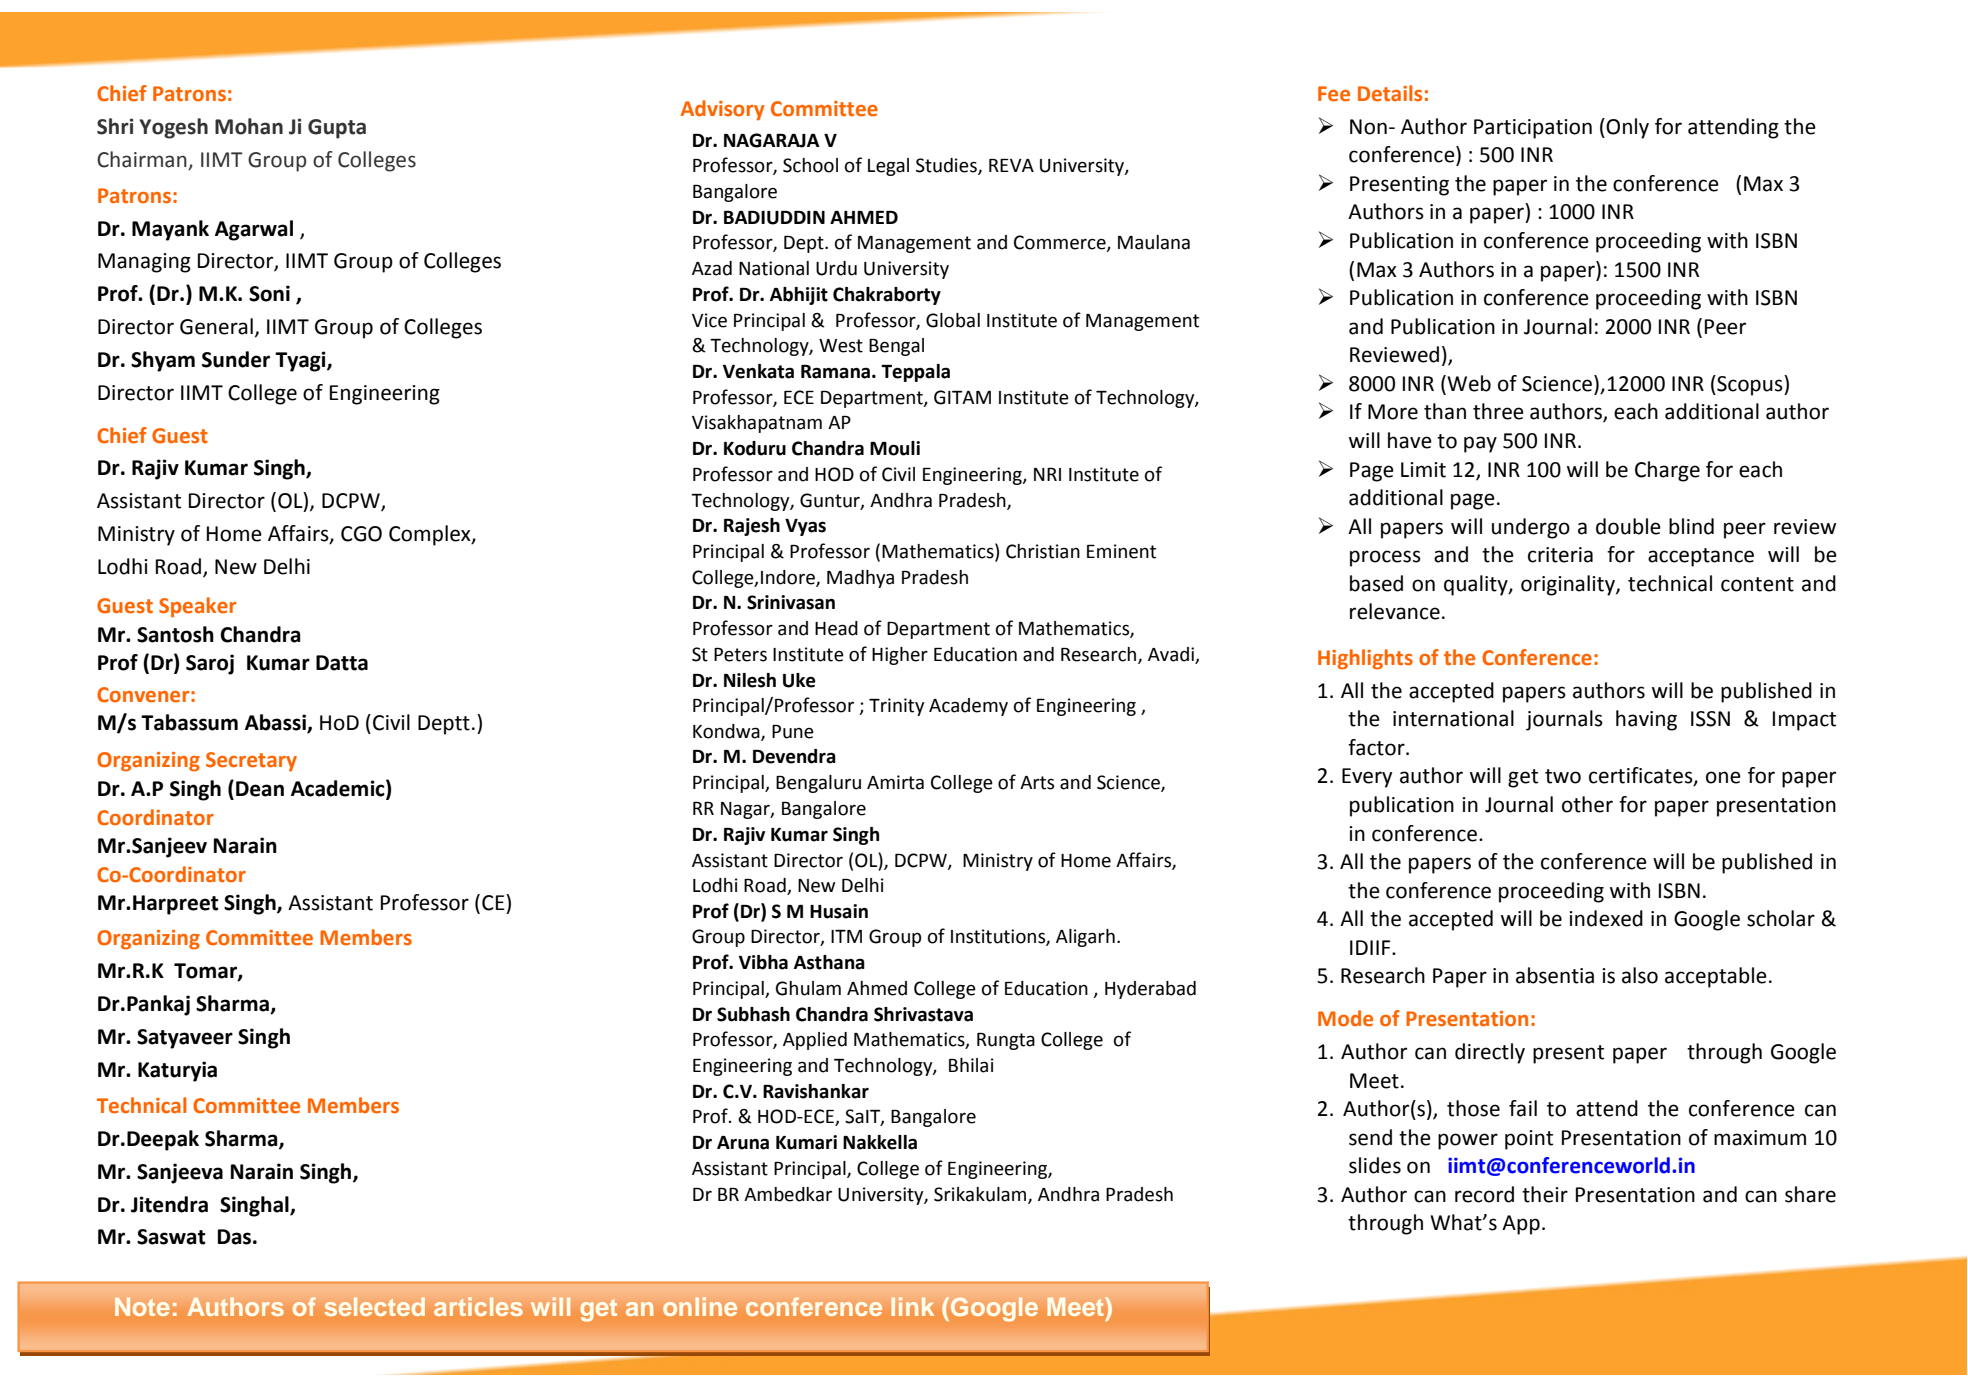  What do you see at coordinates (1545, 1194) in the screenshot?
I see `their` at bounding box center [1545, 1194].
